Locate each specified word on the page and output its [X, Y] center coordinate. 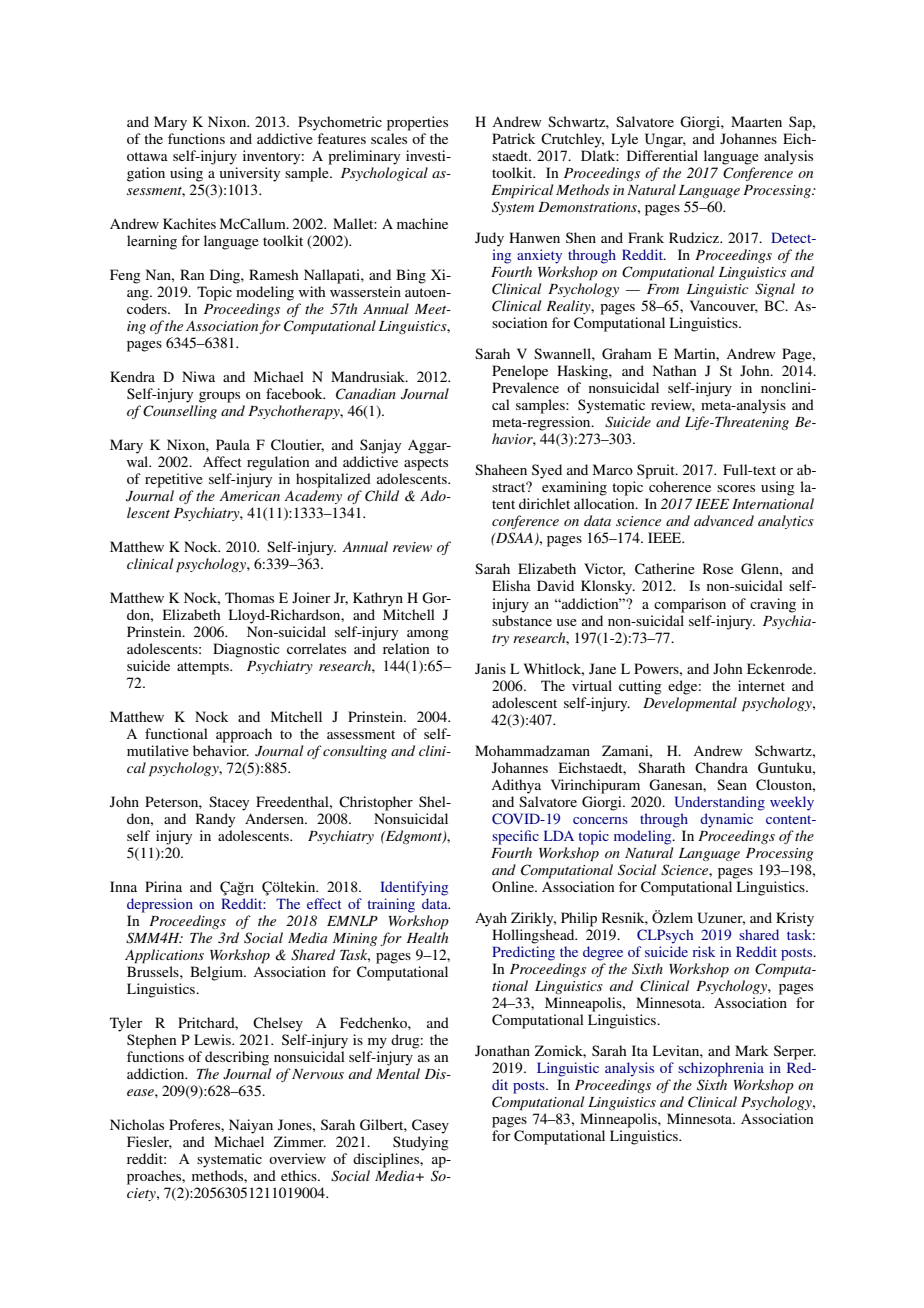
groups [219, 397]
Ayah [491, 919]
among [428, 635]
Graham [627, 354]
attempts [204, 668]
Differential [662, 155]
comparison [690, 605]
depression [160, 905]
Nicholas [137, 1124]
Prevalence [525, 387]
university [250, 174]
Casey [430, 1126]
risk [704, 951]
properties [417, 123]
